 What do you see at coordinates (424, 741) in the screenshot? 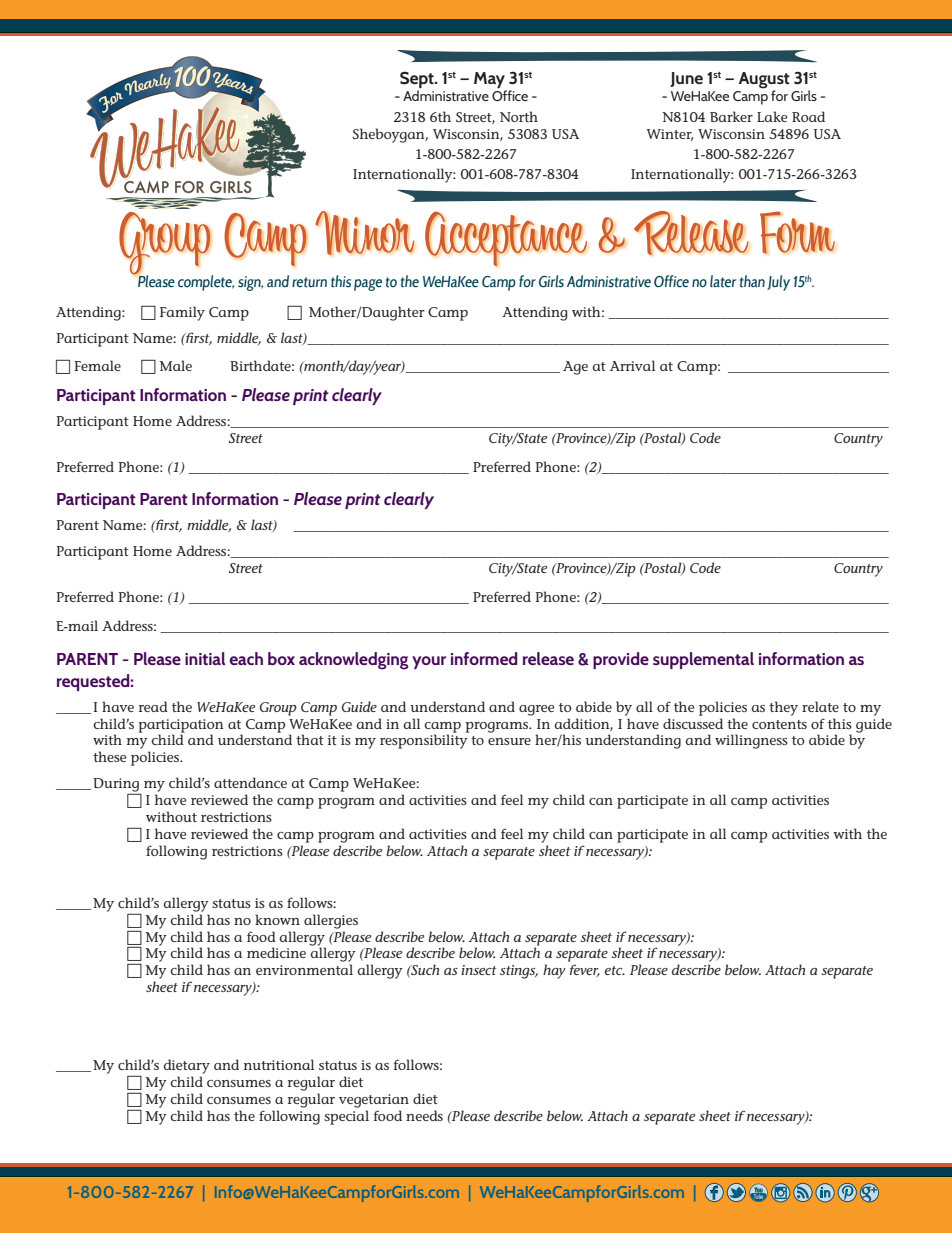
I see `responsibility` at bounding box center [424, 741].
